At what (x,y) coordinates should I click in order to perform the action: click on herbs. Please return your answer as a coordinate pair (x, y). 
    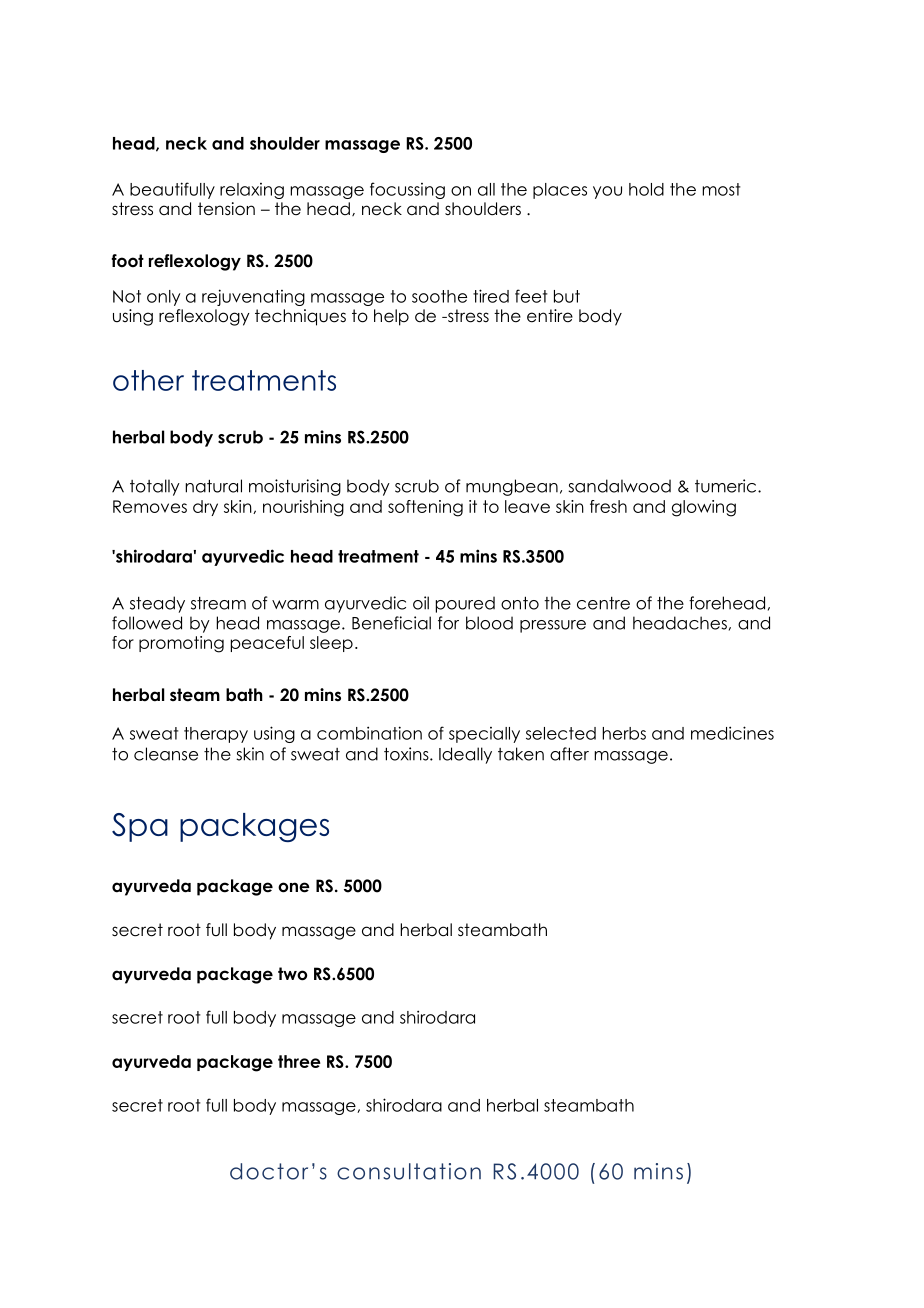
    Looking at the image, I should click on (624, 733).
